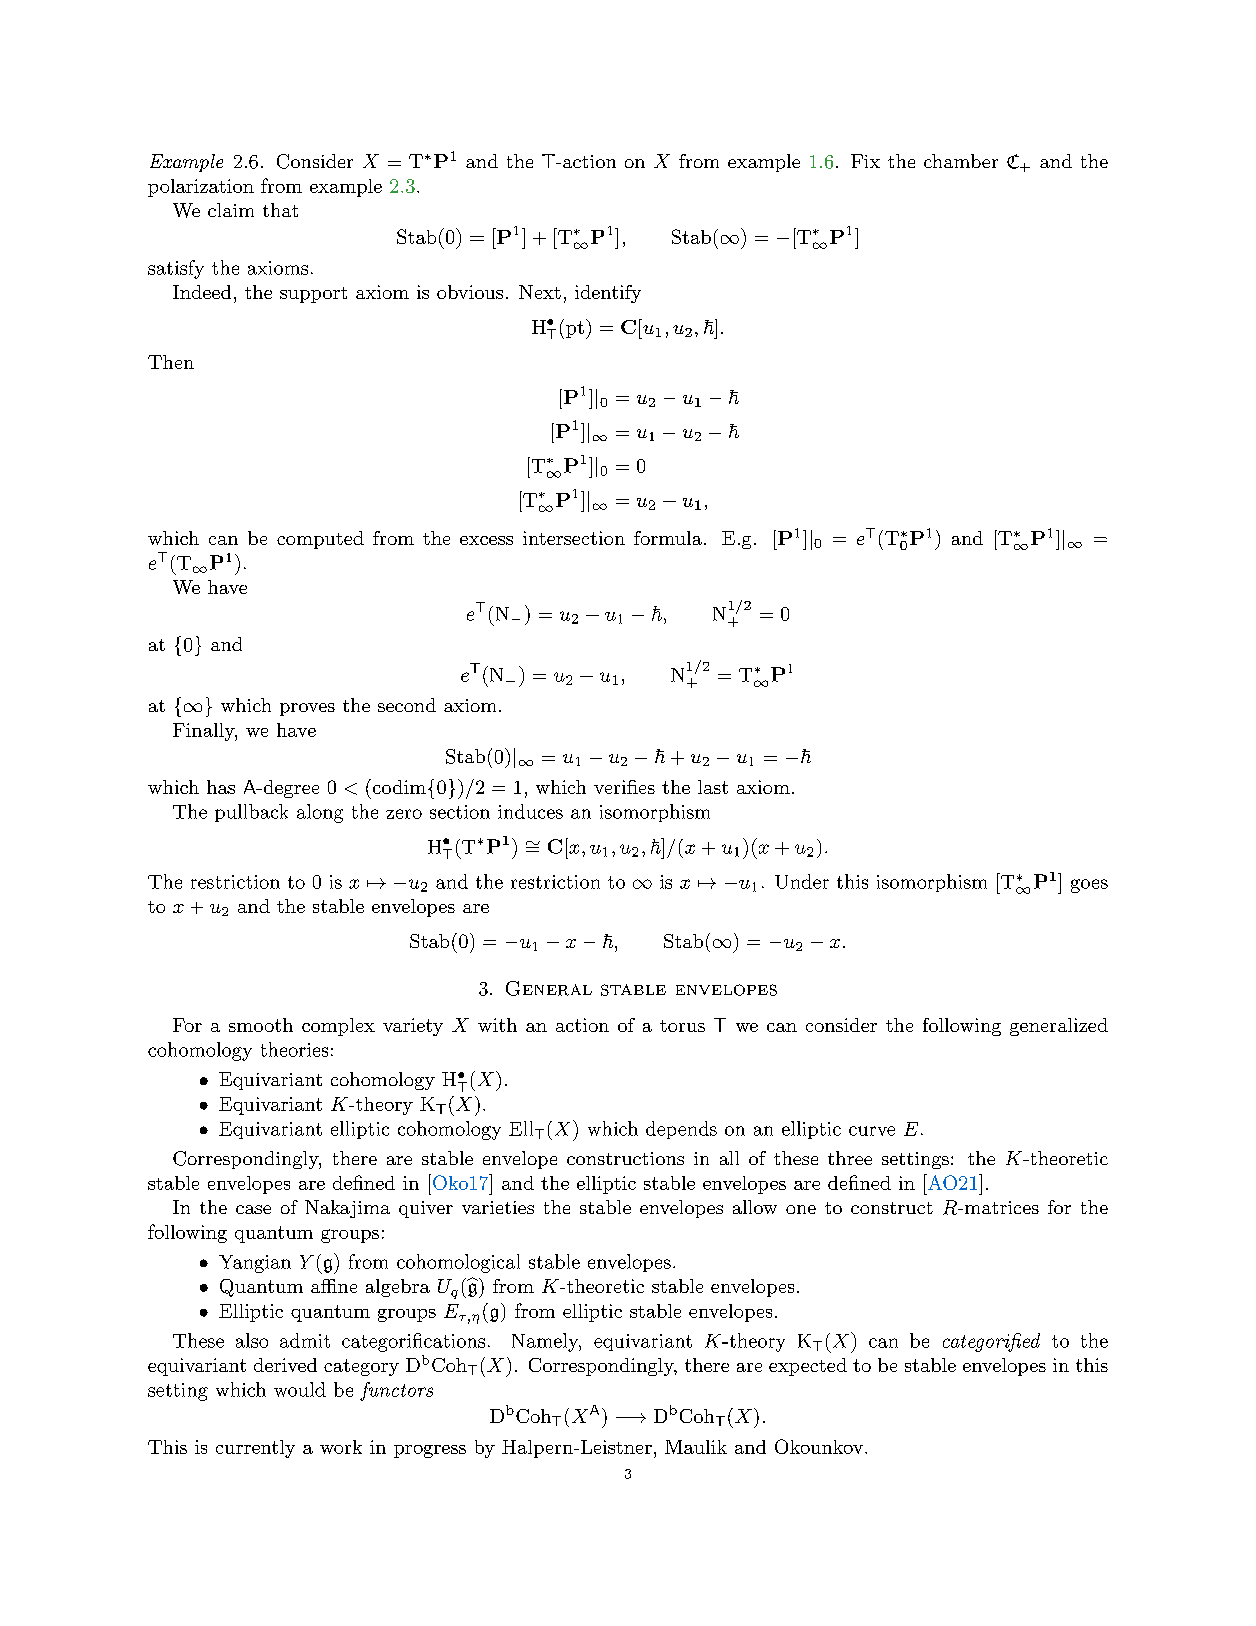 Image resolution: width=1256 pixels, height=1626 pixels. Describe the element at coordinates (251, 813) in the screenshot. I see `pullback` at that location.
